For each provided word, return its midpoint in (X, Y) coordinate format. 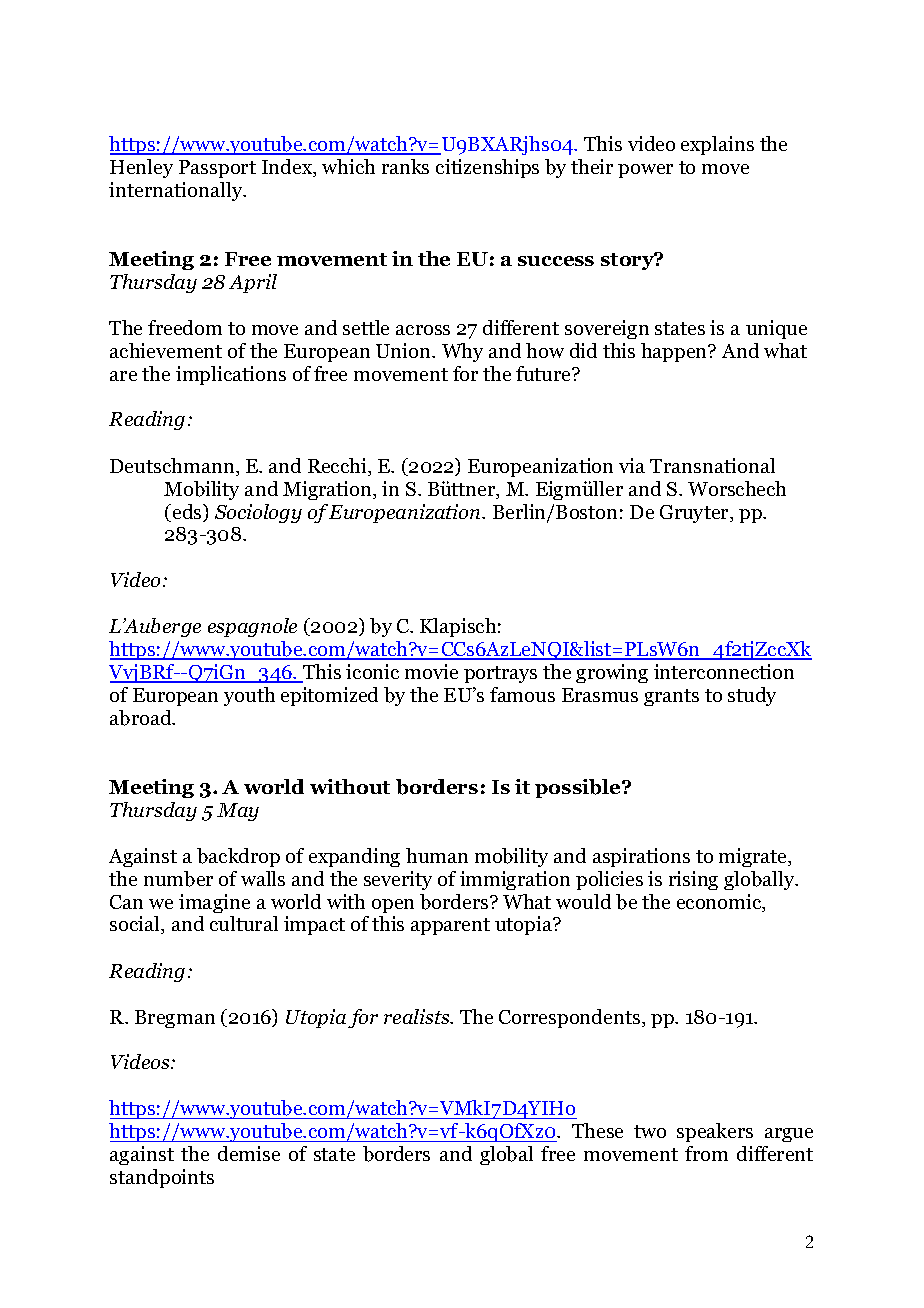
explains (717, 145)
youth (249, 696)
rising (693, 880)
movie (431, 671)
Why (462, 352)
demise (249, 1153)
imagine (214, 903)
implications (231, 375)
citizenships (487, 168)
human (437, 855)
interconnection (724, 671)
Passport (217, 169)
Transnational (712, 465)
